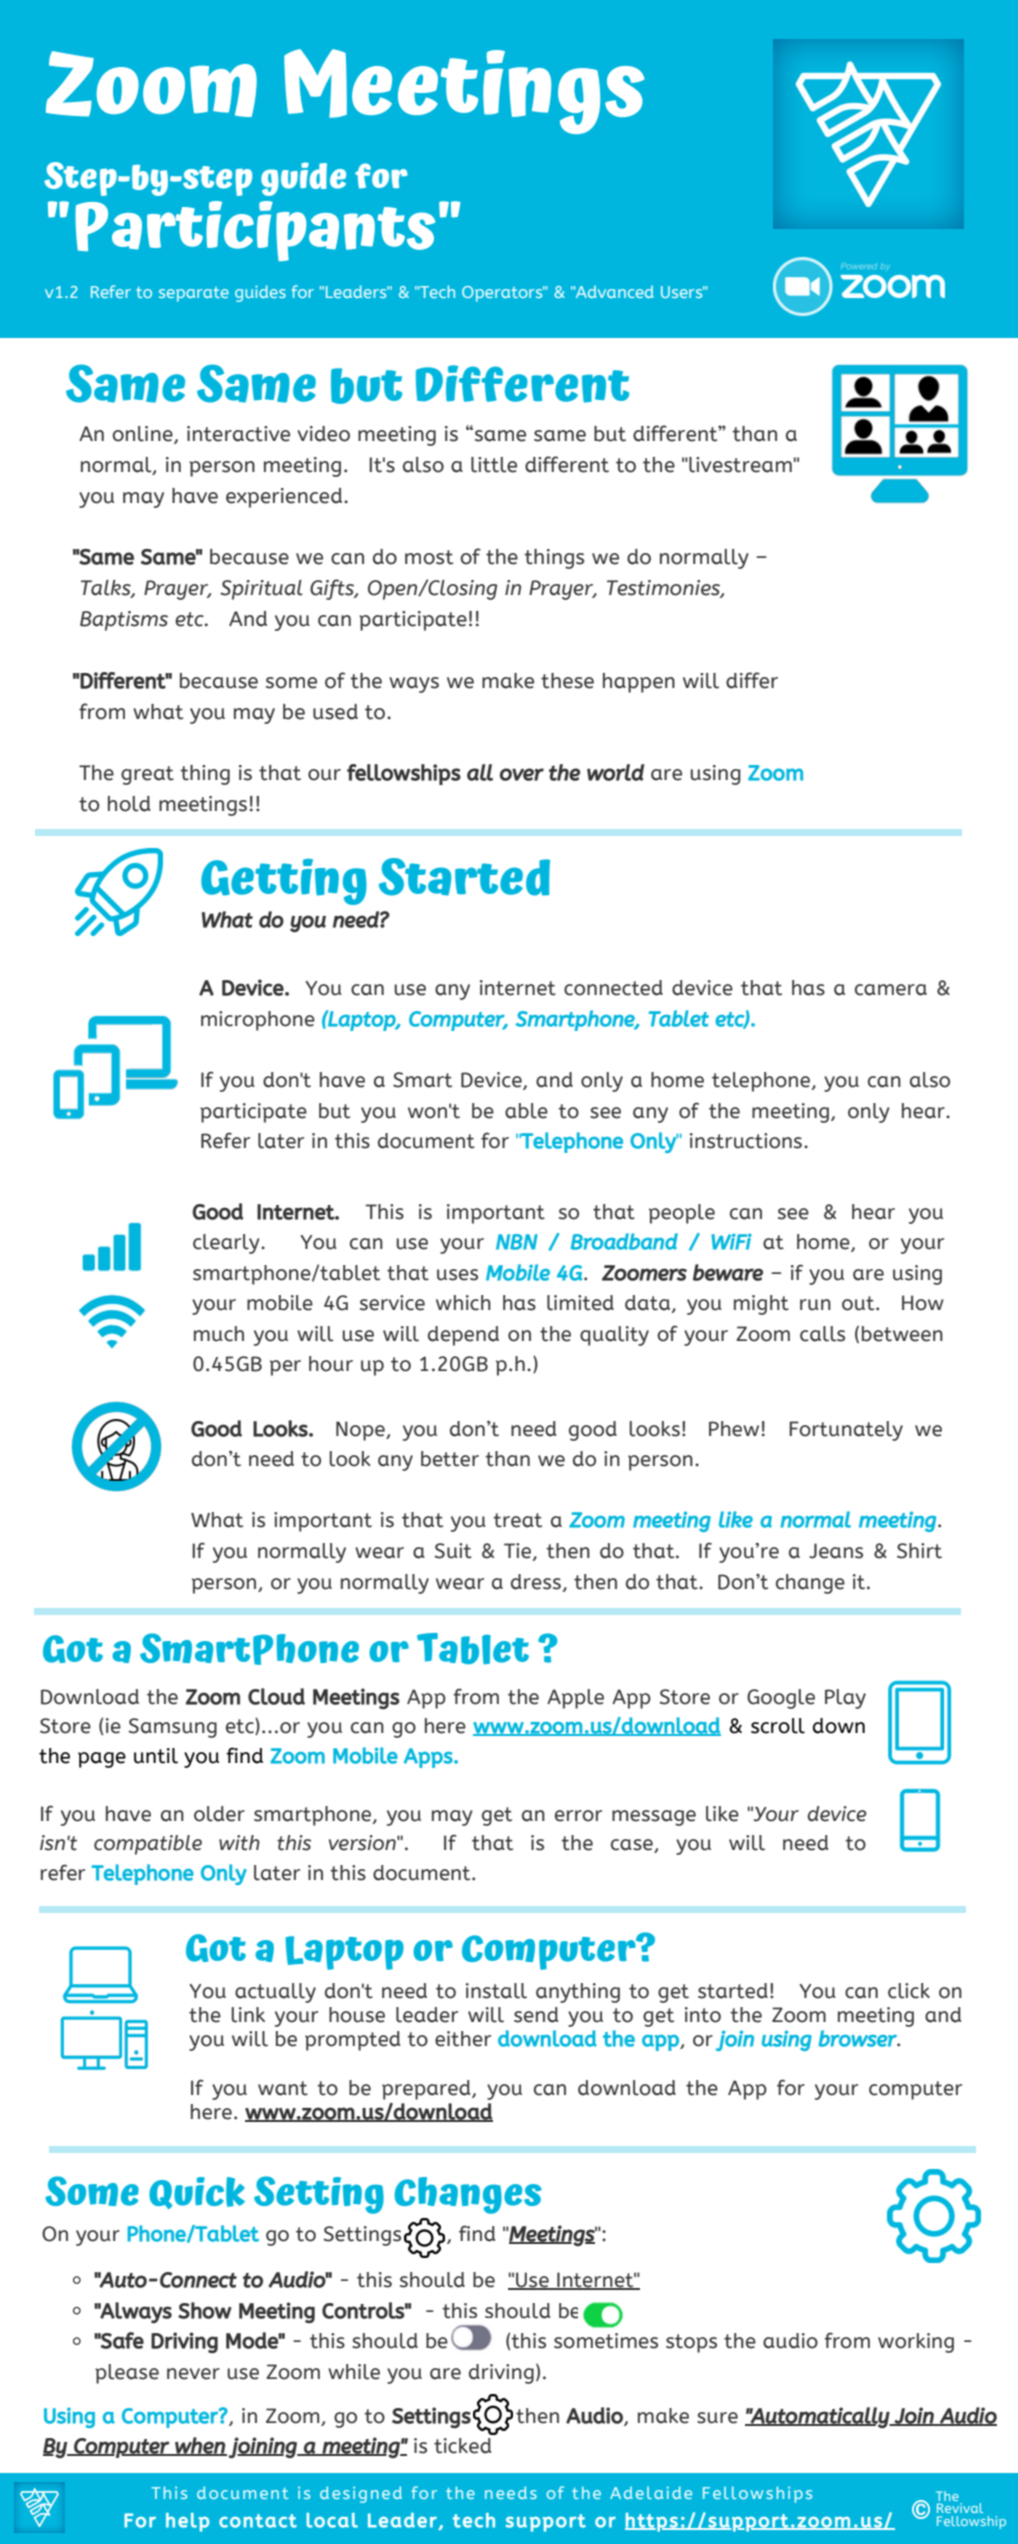 This page has width=1018, height=2544. What do you see at coordinates (517, 1242) in the page?
I see `NBN` at bounding box center [517, 1242].
